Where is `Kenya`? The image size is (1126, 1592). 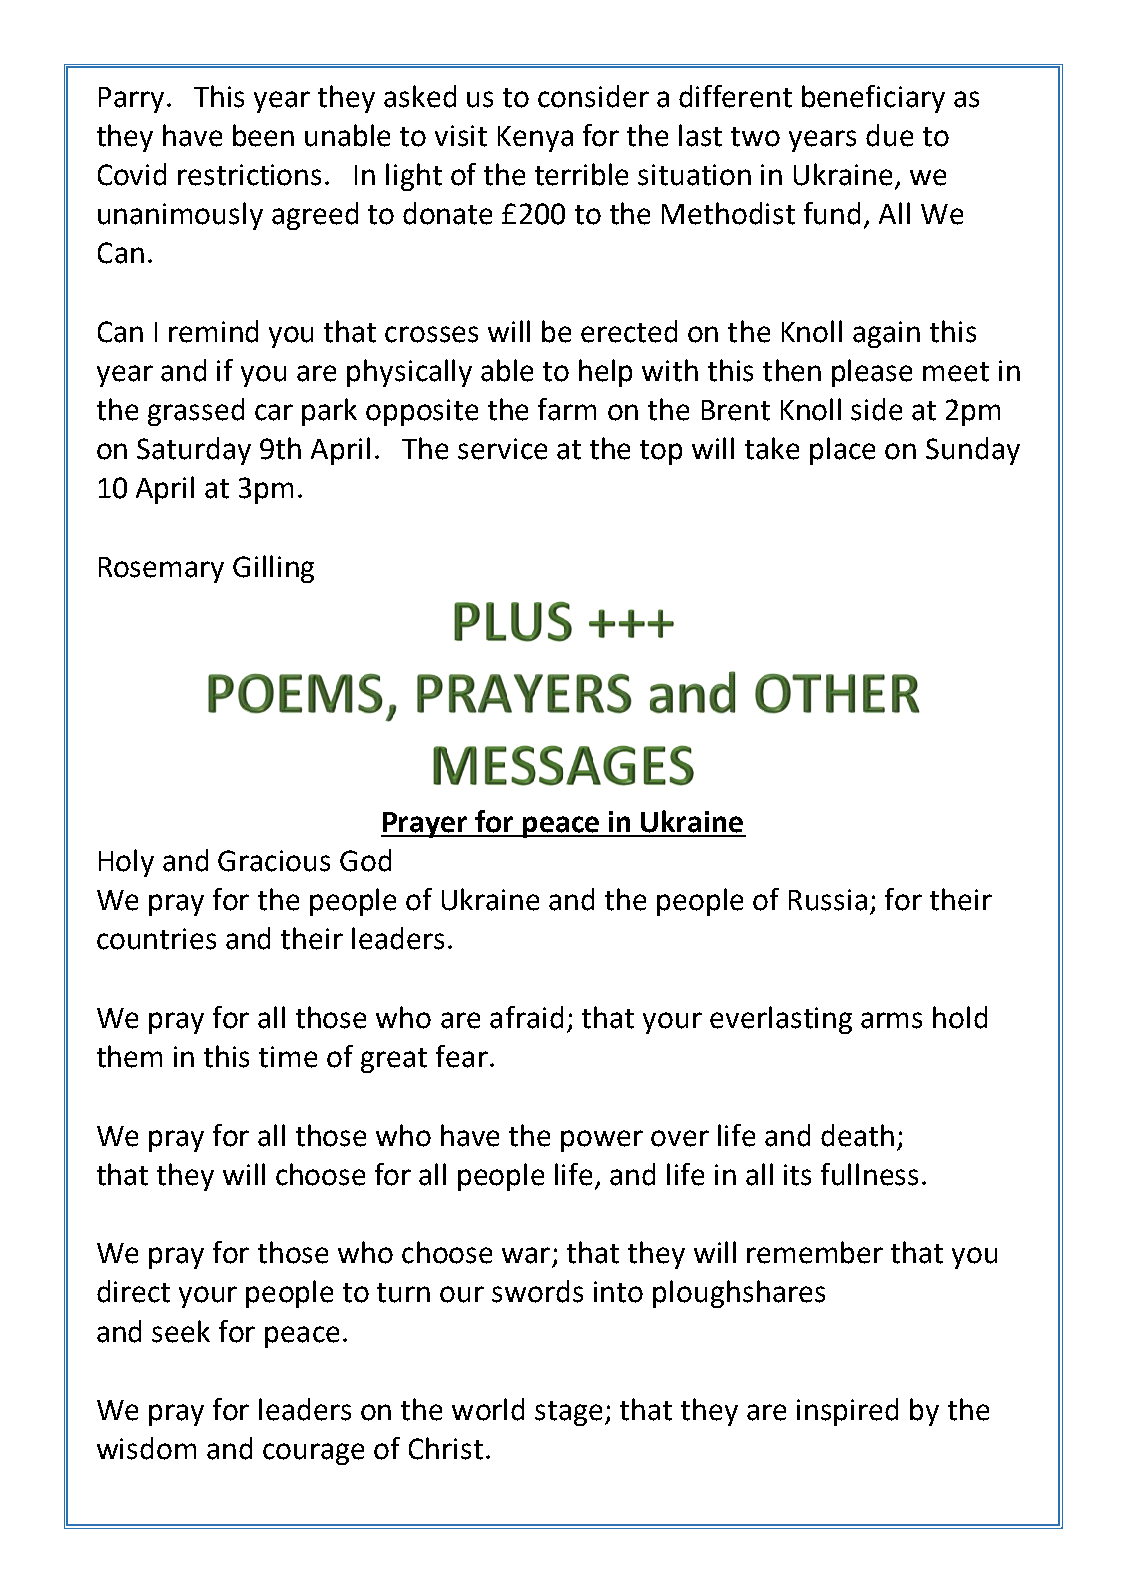 Kenya is located at coordinates (535, 139).
